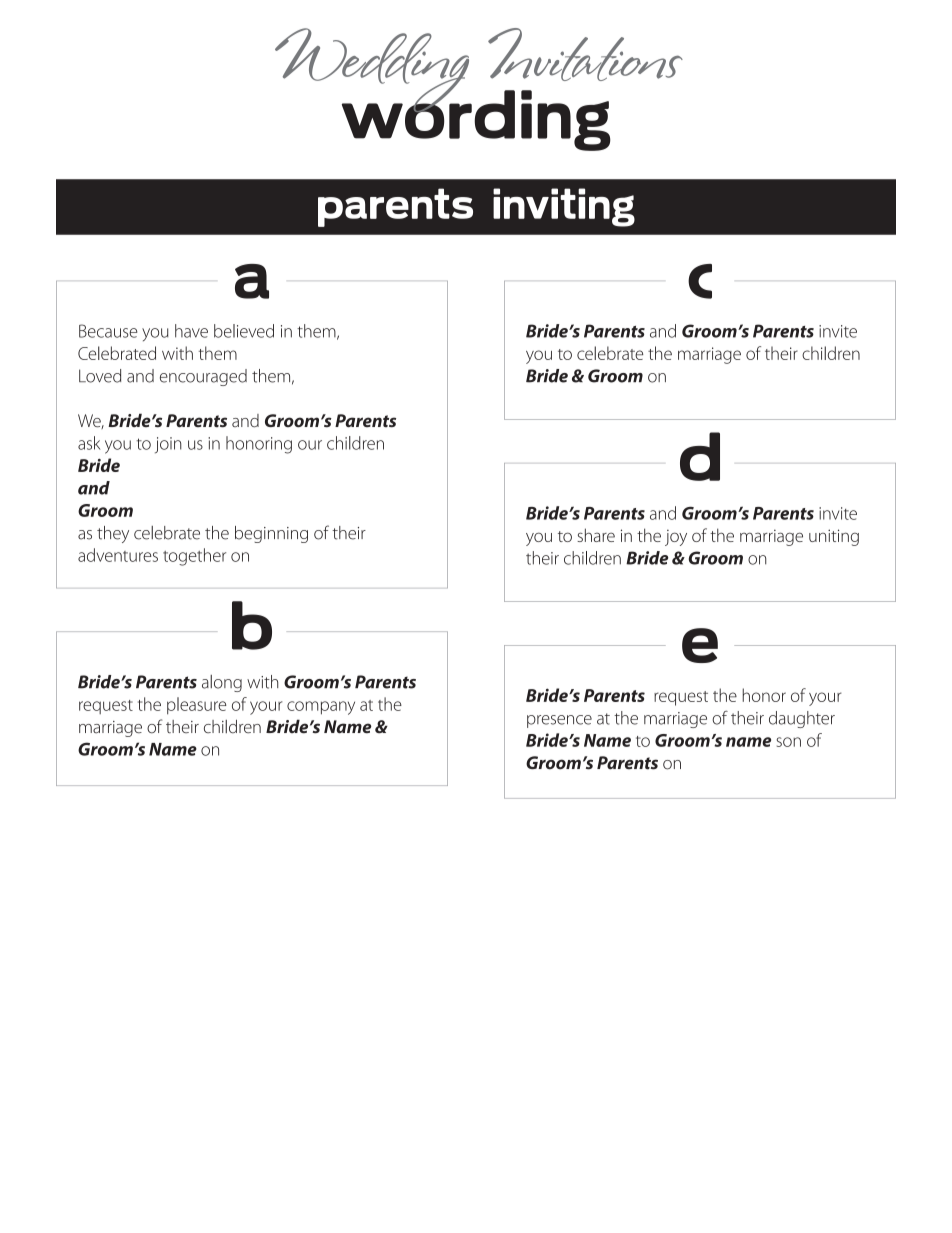  What do you see at coordinates (194, 557) in the image?
I see `together` at bounding box center [194, 557].
